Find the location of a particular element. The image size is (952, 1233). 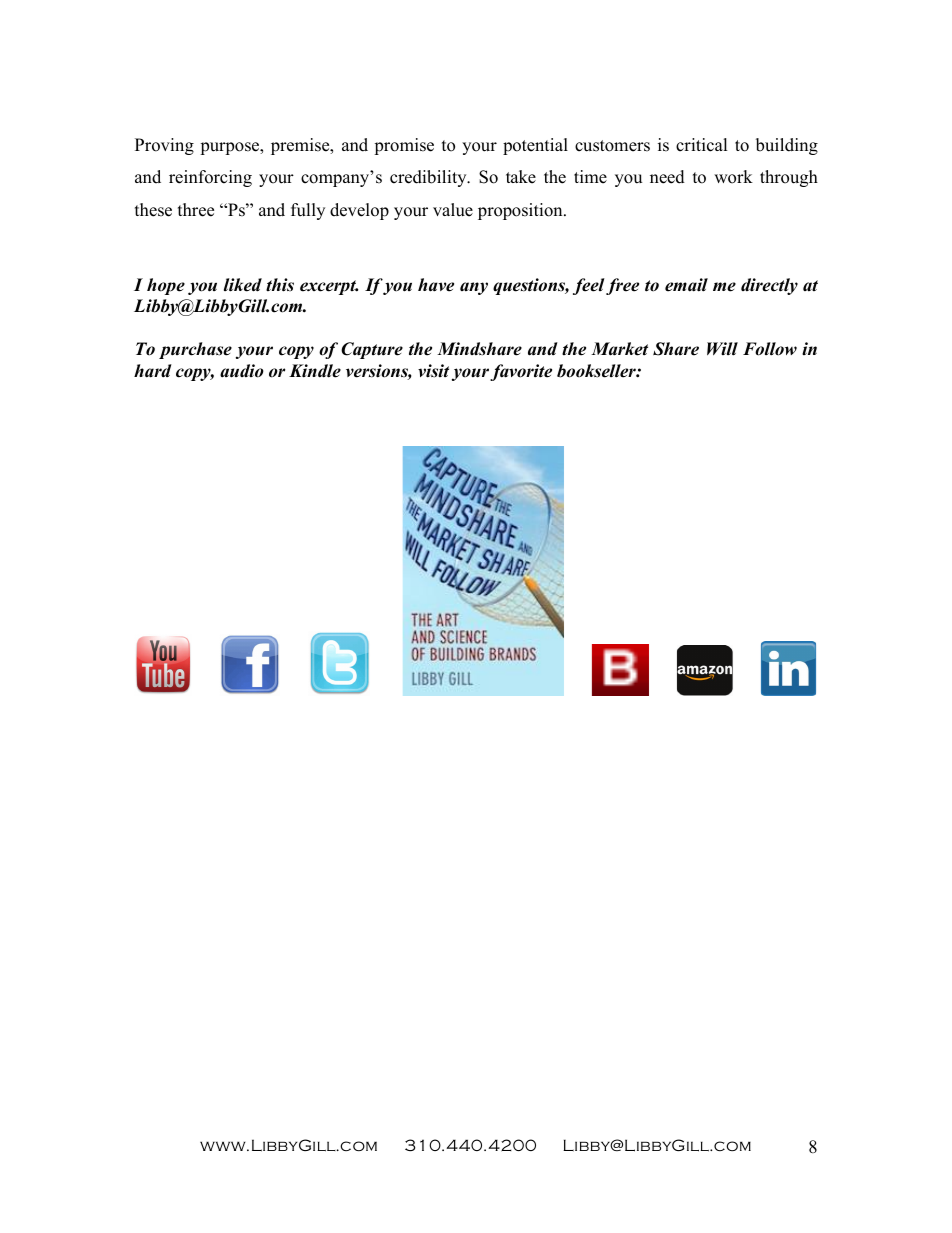

visit is located at coordinates (433, 371).
